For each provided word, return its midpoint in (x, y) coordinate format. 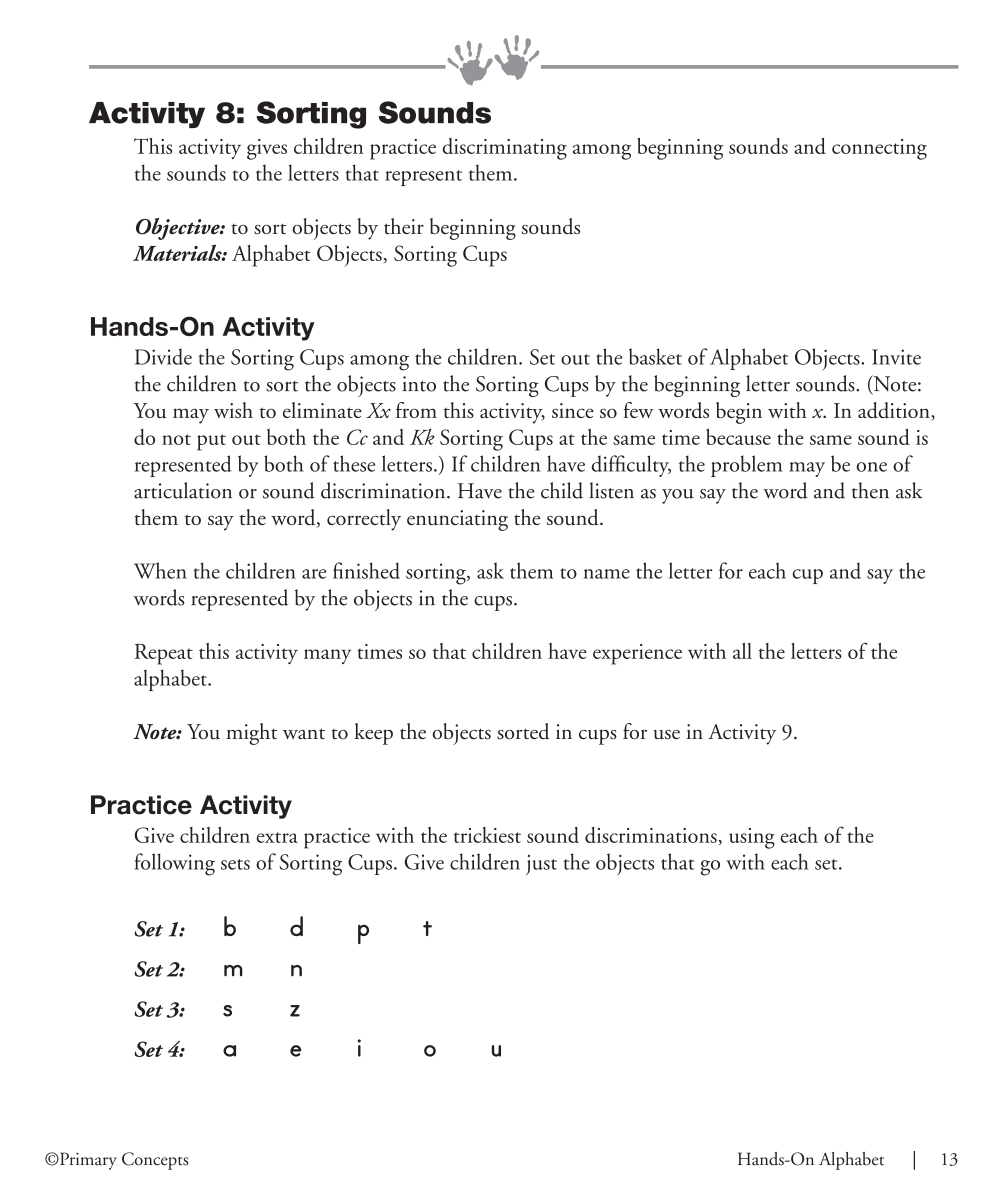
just (541, 865)
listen (611, 490)
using (752, 838)
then (870, 490)
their (404, 226)
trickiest (487, 835)
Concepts (155, 1161)
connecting (879, 149)
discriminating (504, 149)
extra (277, 837)
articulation (183, 490)
